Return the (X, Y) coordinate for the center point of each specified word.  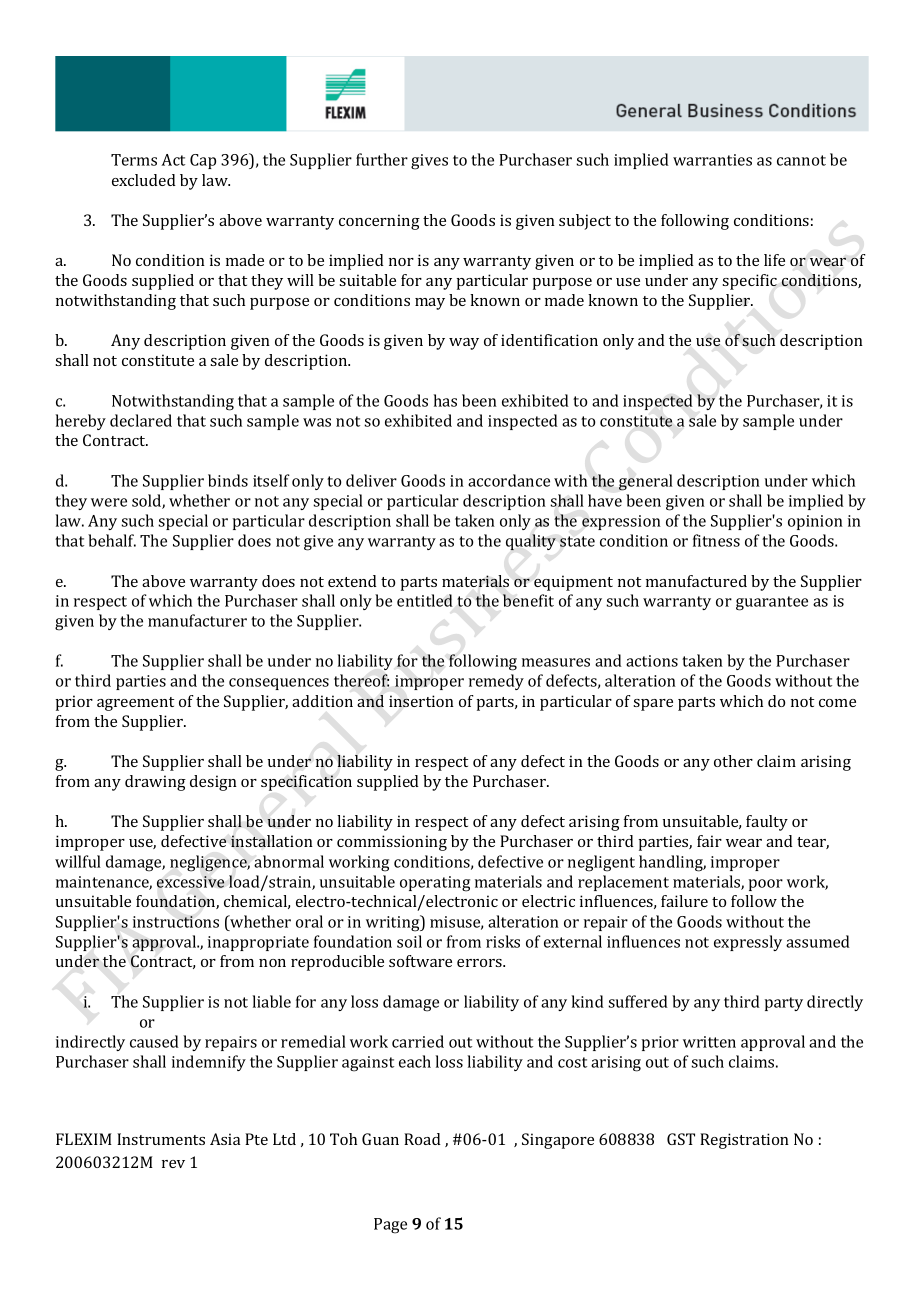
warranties (712, 160)
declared (141, 420)
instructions (176, 922)
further (382, 159)
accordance (509, 480)
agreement (135, 704)
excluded (144, 180)
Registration (744, 1141)
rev (173, 1164)
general (646, 482)
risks (503, 941)
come (837, 703)
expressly (748, 943)
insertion (421, 701)
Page (390, 1226)
